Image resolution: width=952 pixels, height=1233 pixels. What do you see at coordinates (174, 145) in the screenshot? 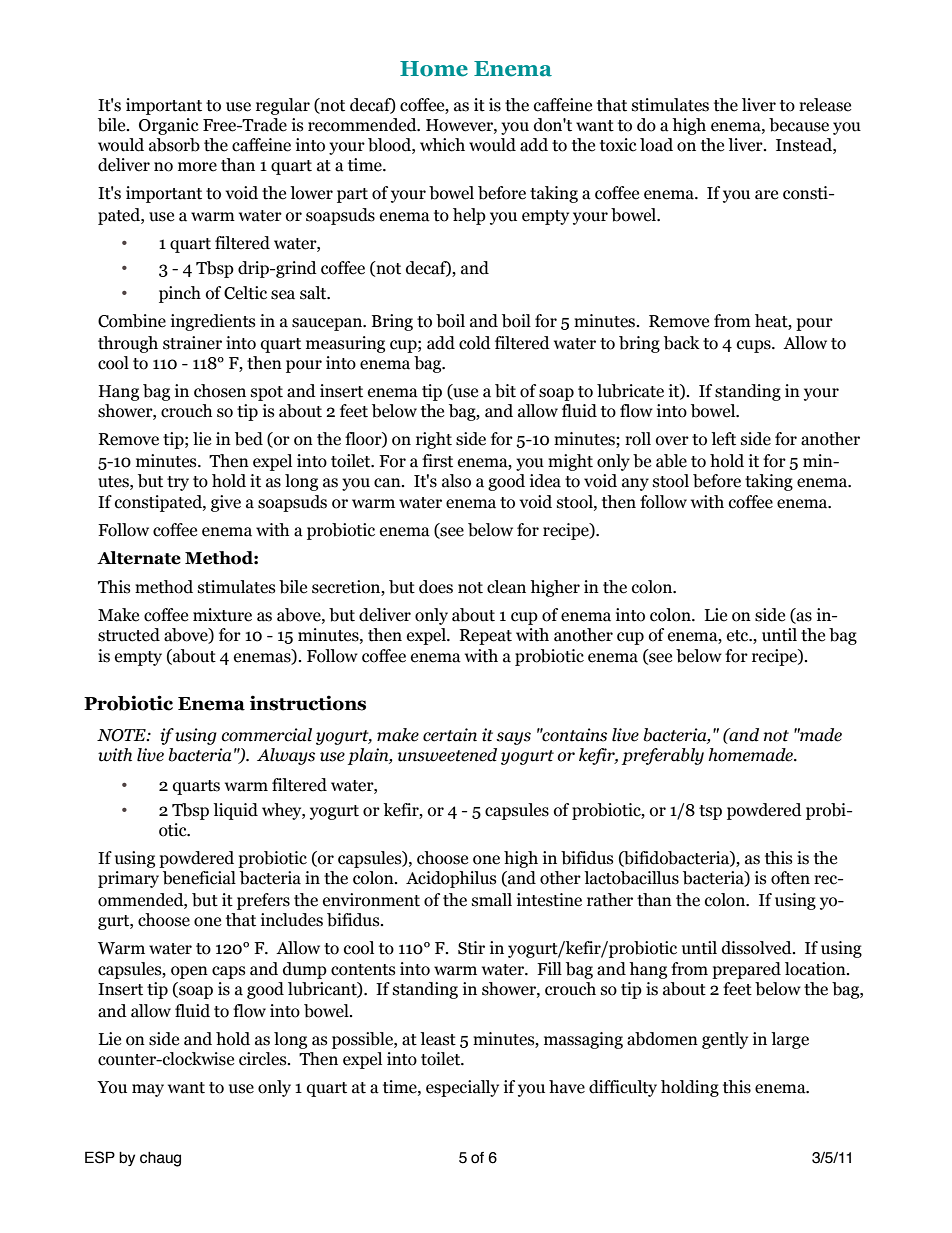
I see `absorb` at bounding box center [174, 145].
